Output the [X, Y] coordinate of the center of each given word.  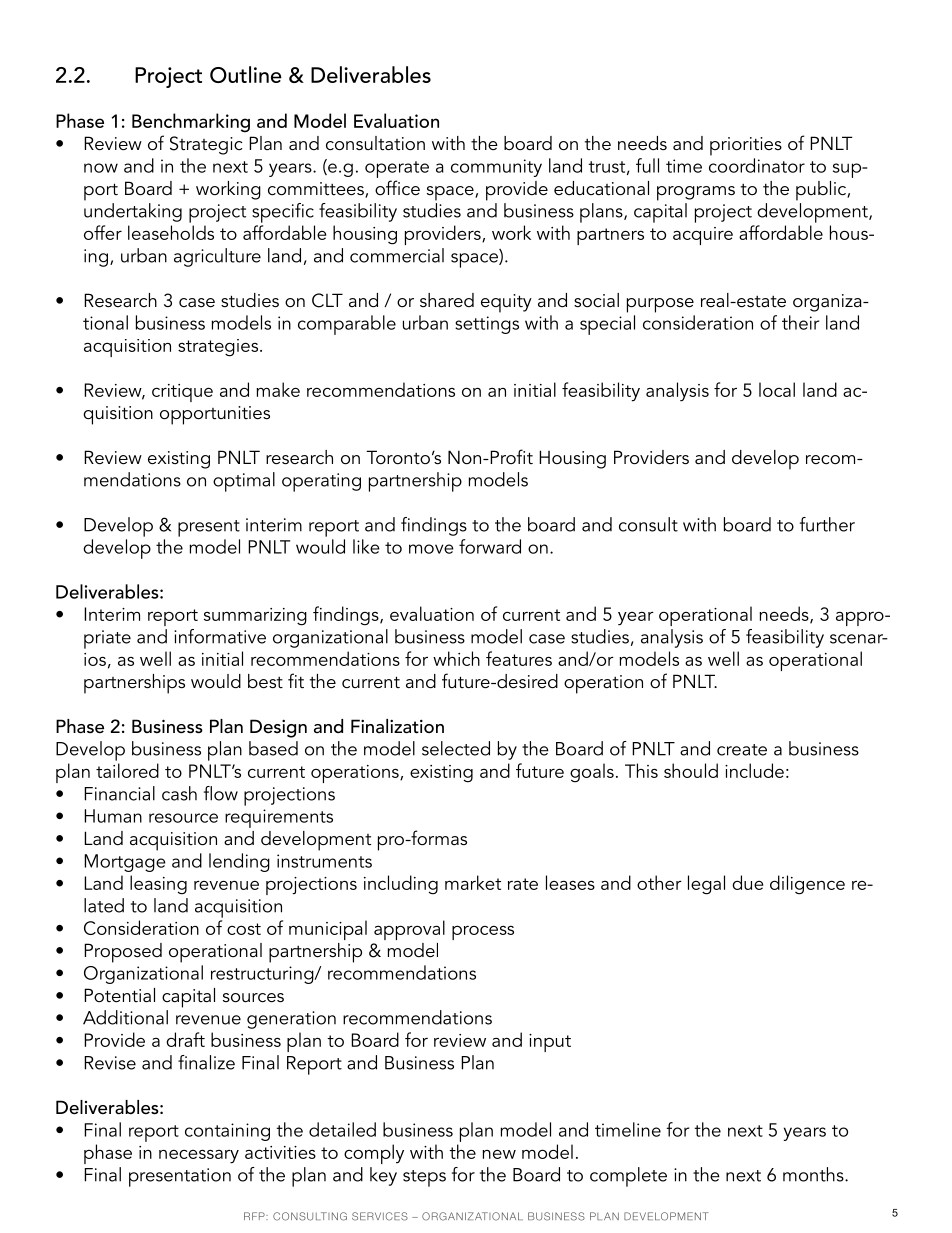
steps [424, 1178]
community [496, 168]
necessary [199, 1157]
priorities [746, 146]
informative [220, 636]
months [814, 1174]
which [456, 658]
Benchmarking [191, 123]
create [742, 750]
